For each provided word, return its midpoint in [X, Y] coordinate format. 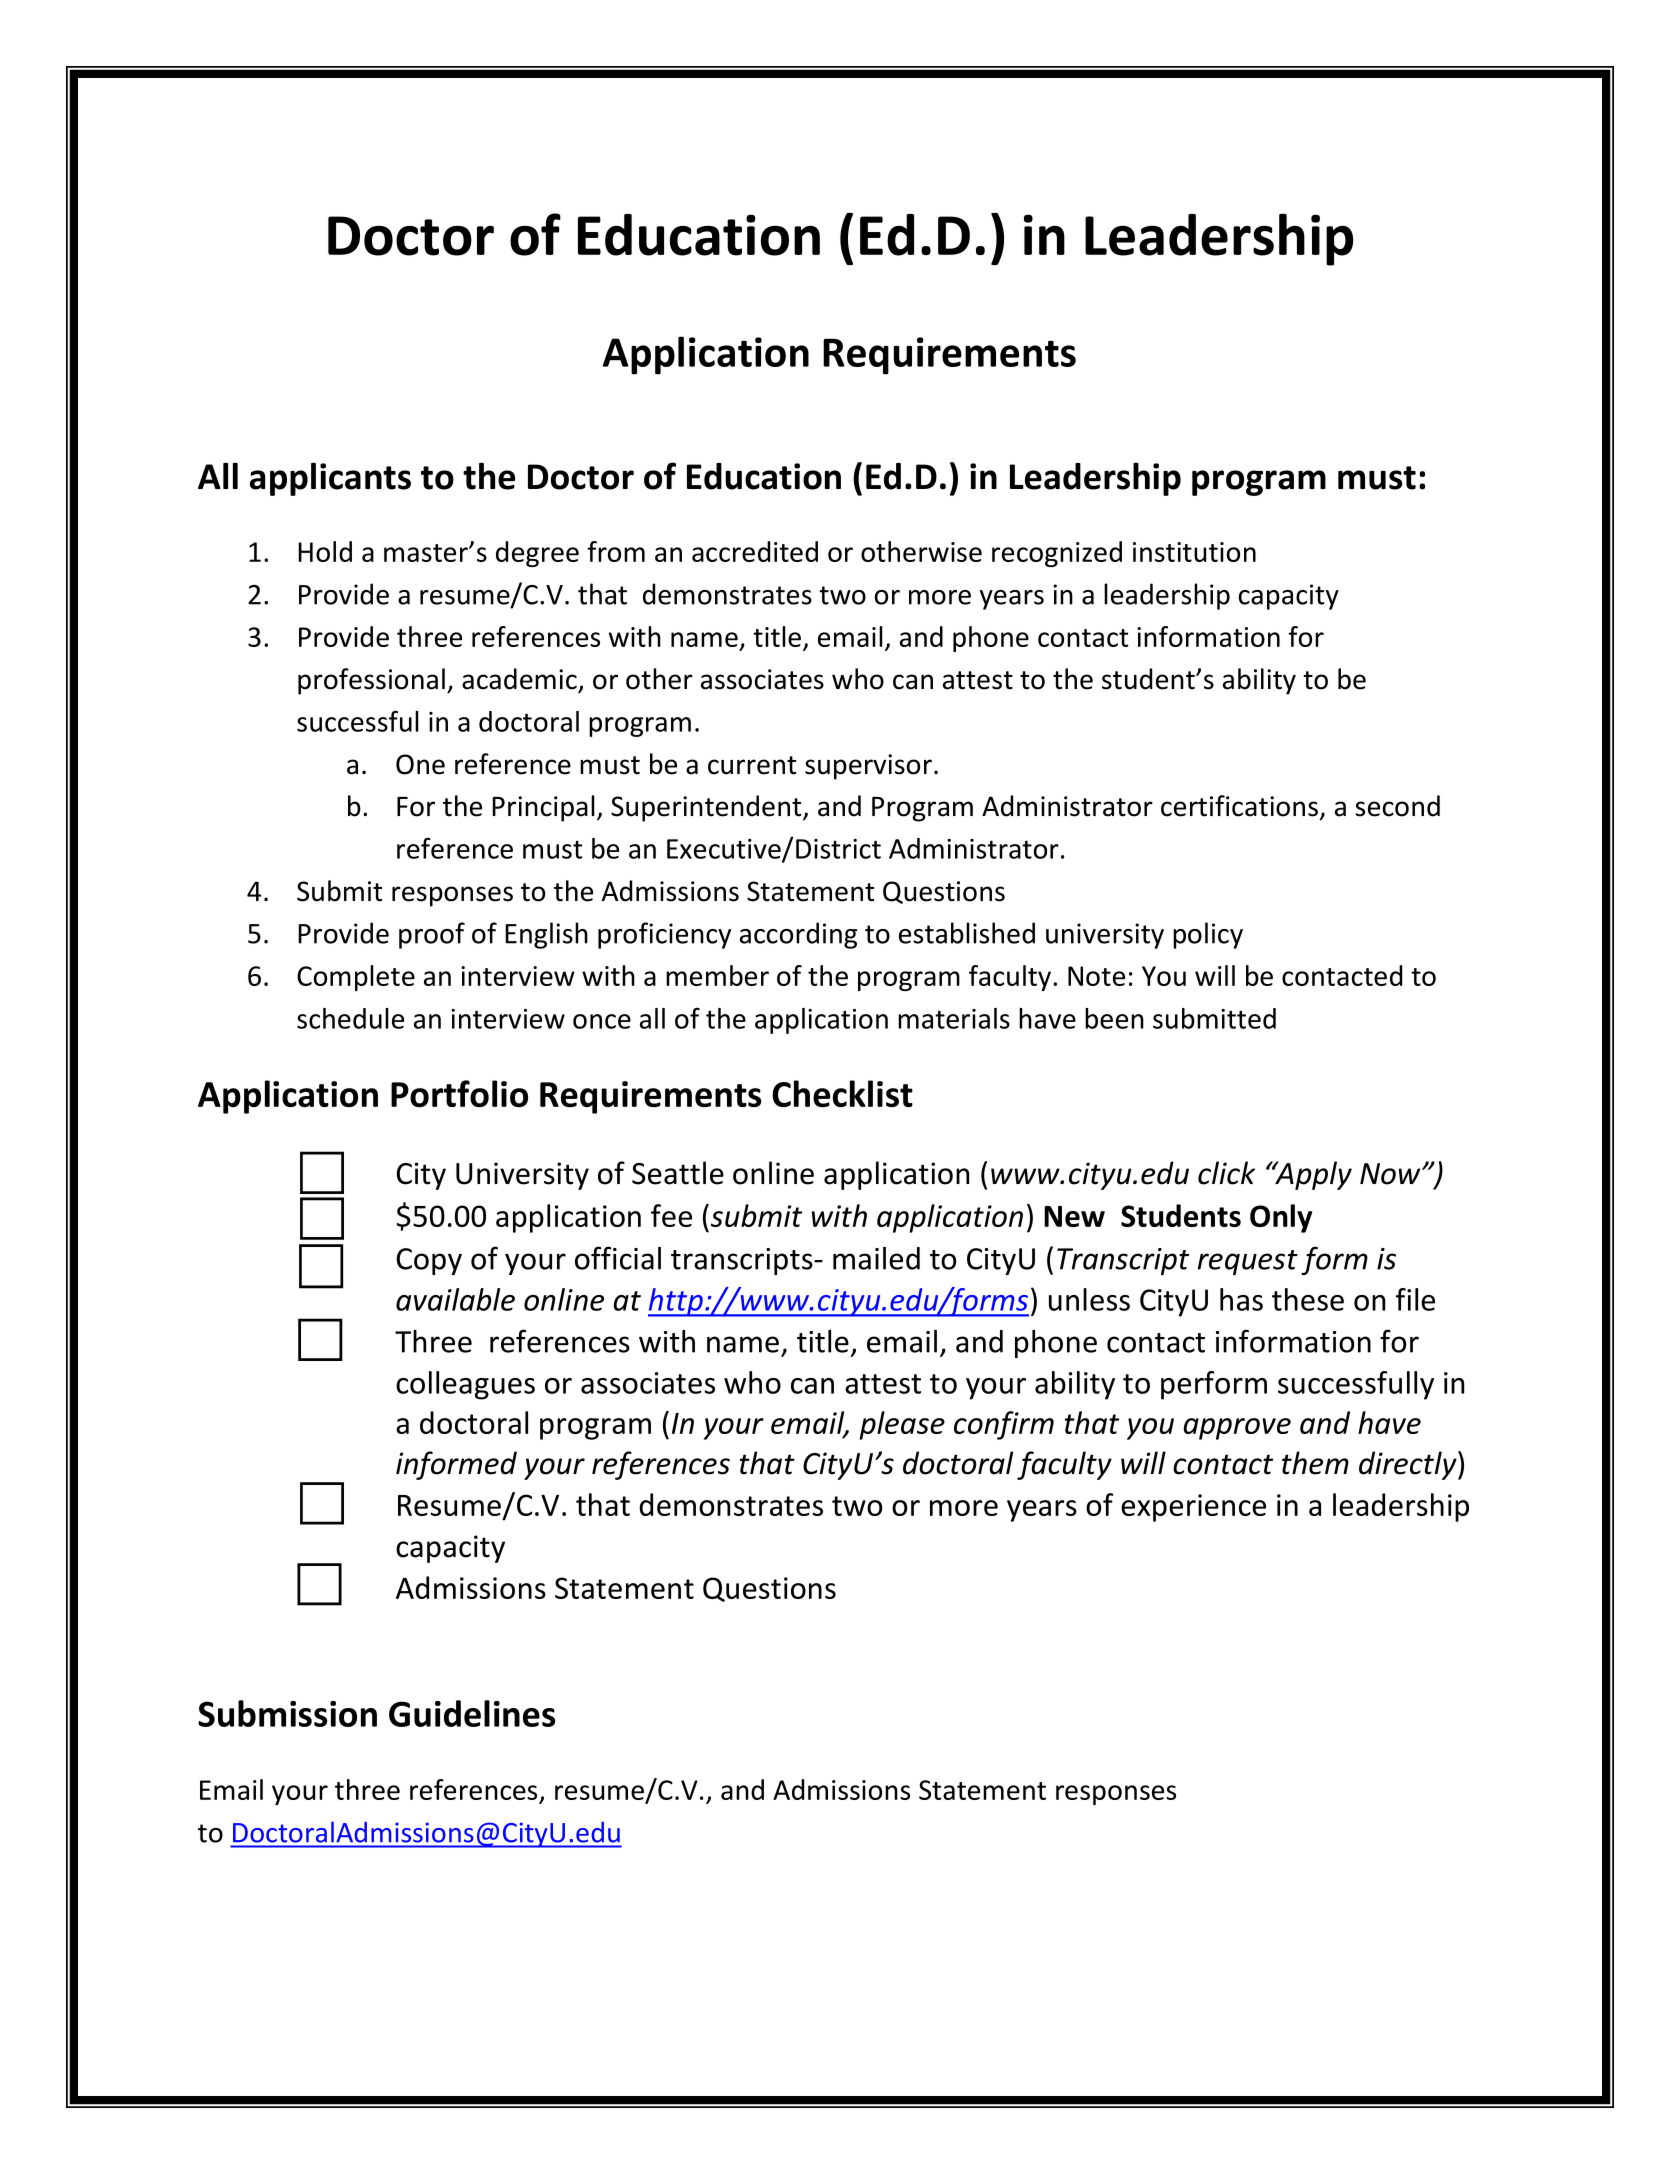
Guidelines [472, 1713]
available [455, 1299]
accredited [755, 551]
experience [1193, 1508]
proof [432, 935]
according [798, 935]
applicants [330, 479]
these [1308, 1299]
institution [1194, 552]
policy [1208, 935]
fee [671, 1215]
